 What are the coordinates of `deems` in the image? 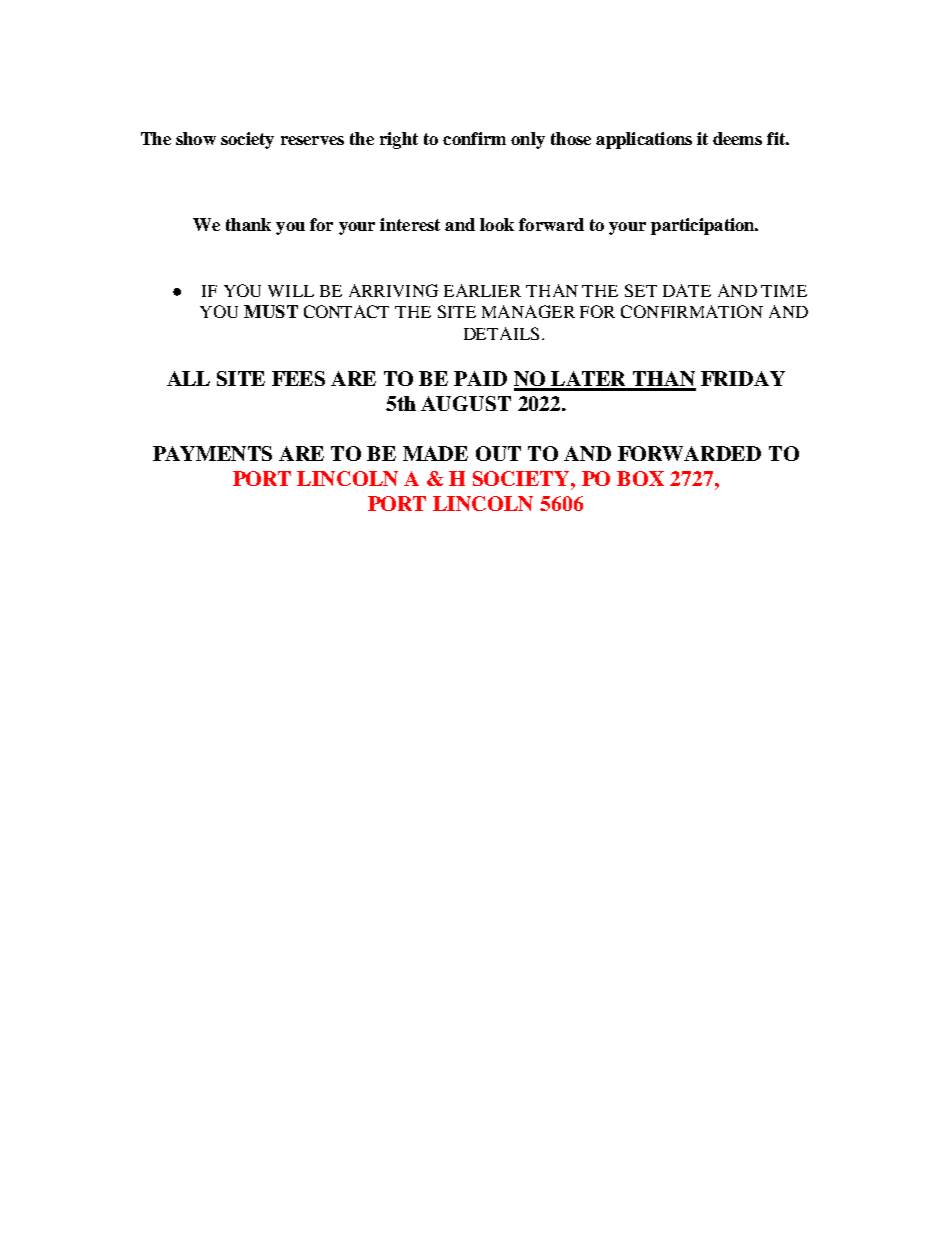 It's located at (737, 138).
